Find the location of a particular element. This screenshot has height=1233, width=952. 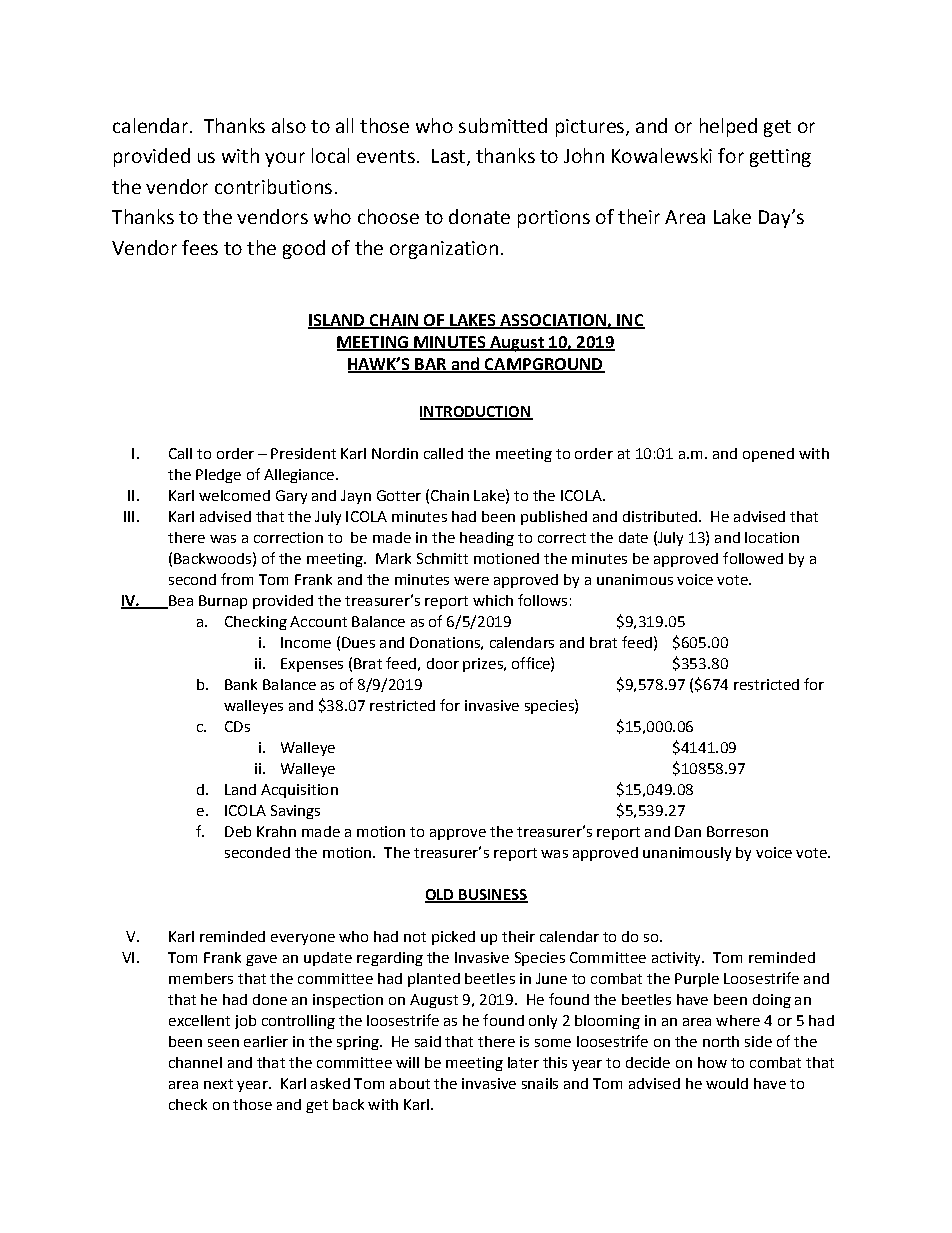

were is located at coordinates (471, 581).
